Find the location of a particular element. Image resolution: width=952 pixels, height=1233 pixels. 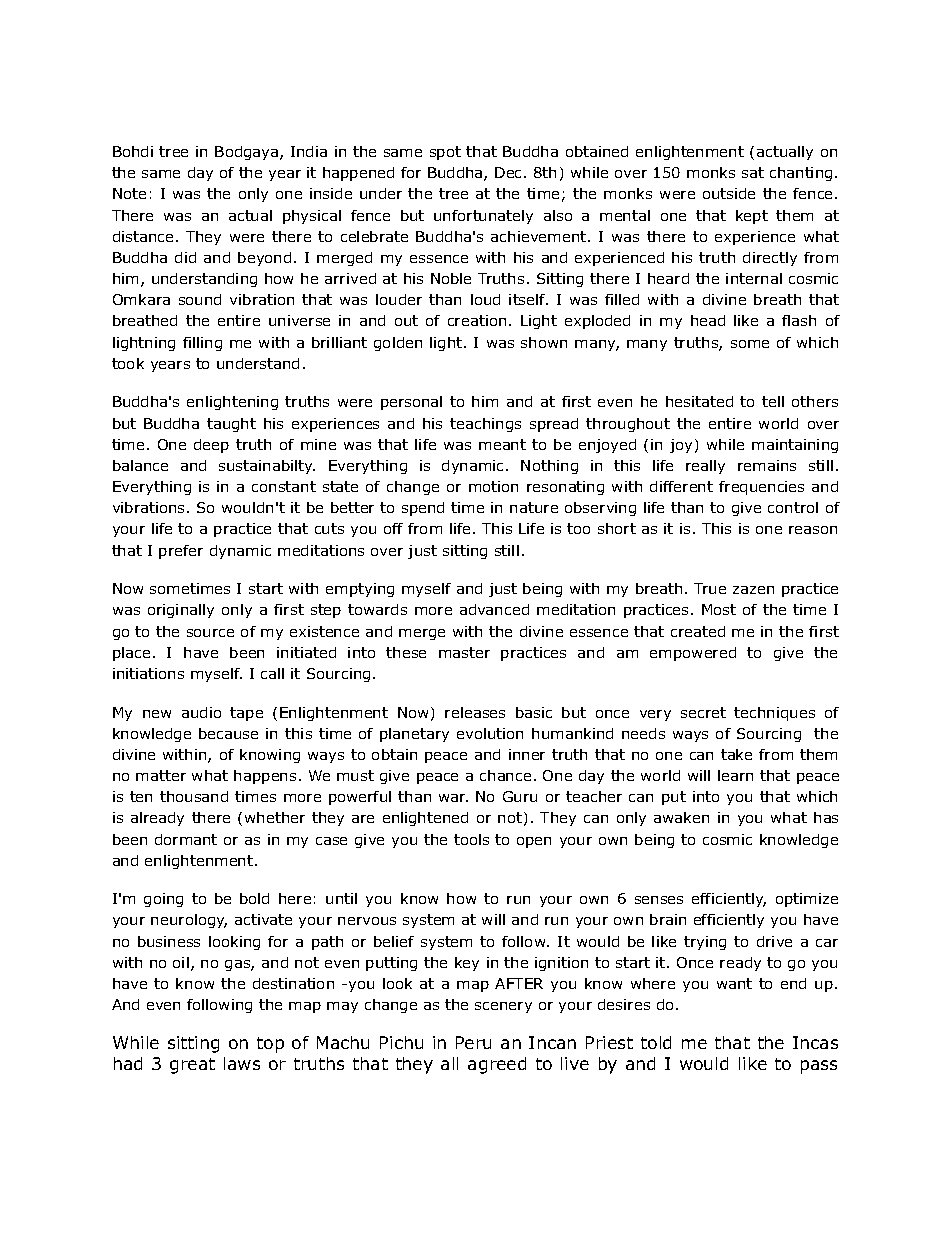

creation is located at coordinates (477, 320).
